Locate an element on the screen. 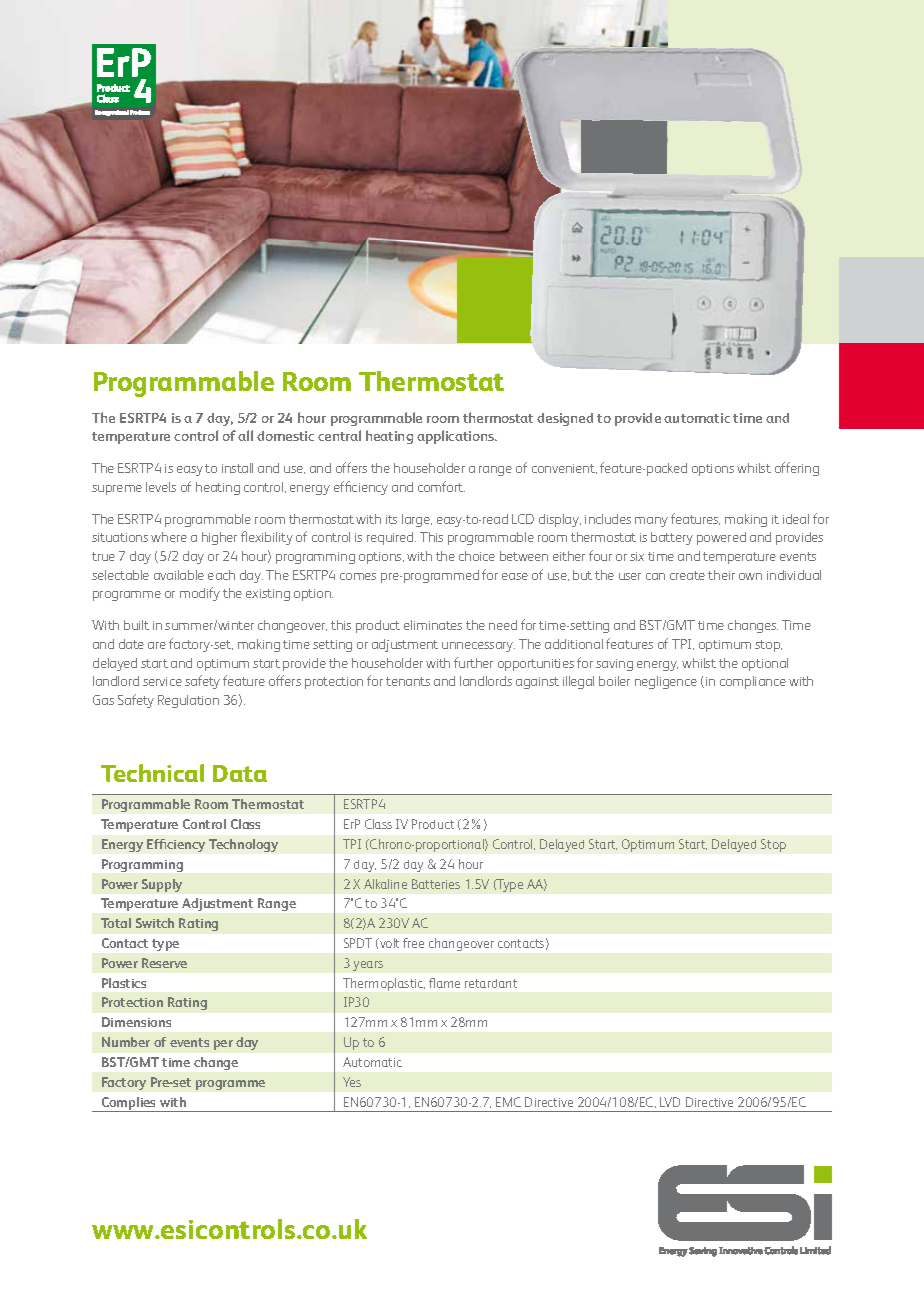  eliminates is located at coordinates (433, 625).
